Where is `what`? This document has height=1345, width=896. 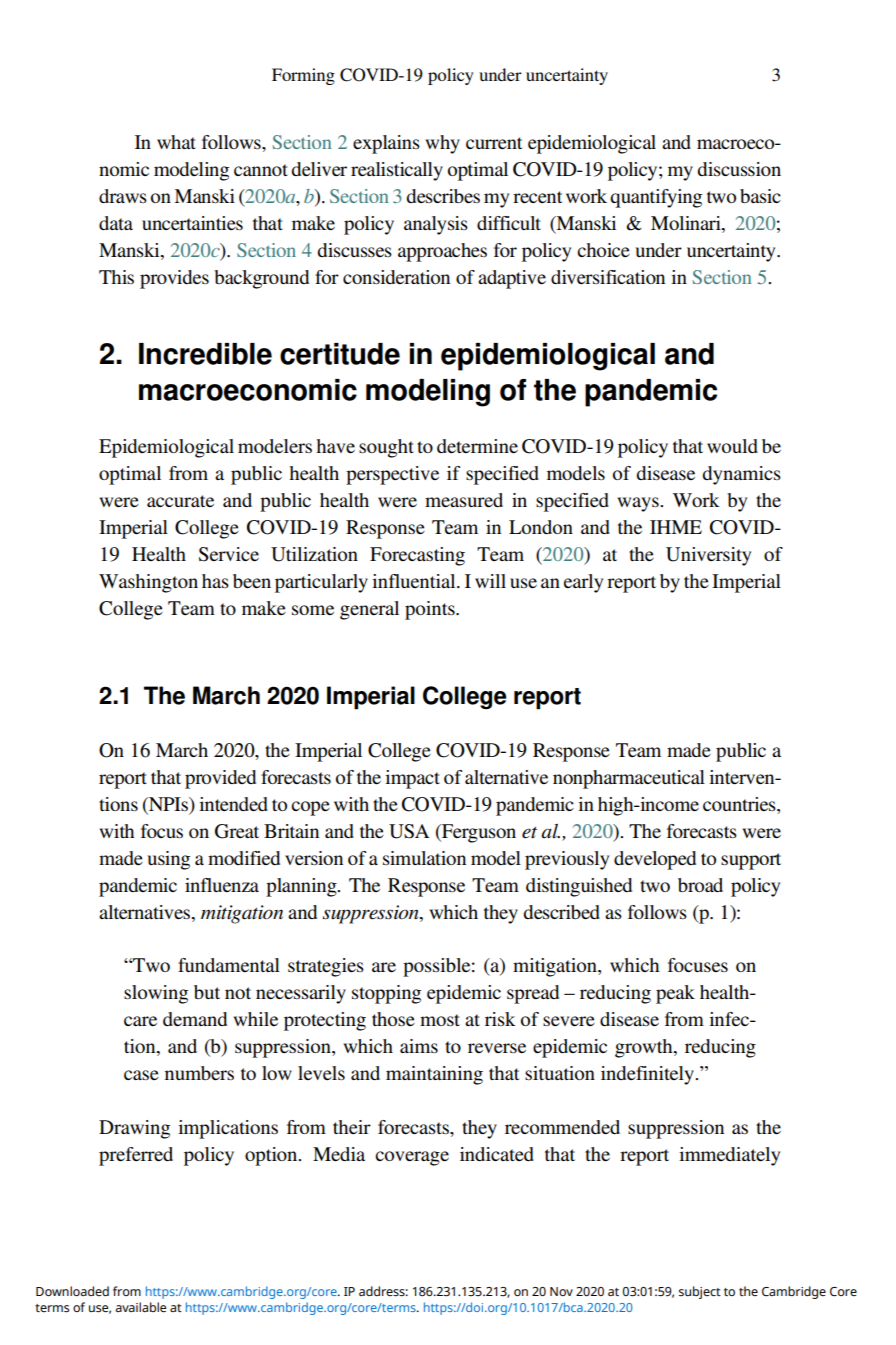 what is located at coordinates (176, 142).
